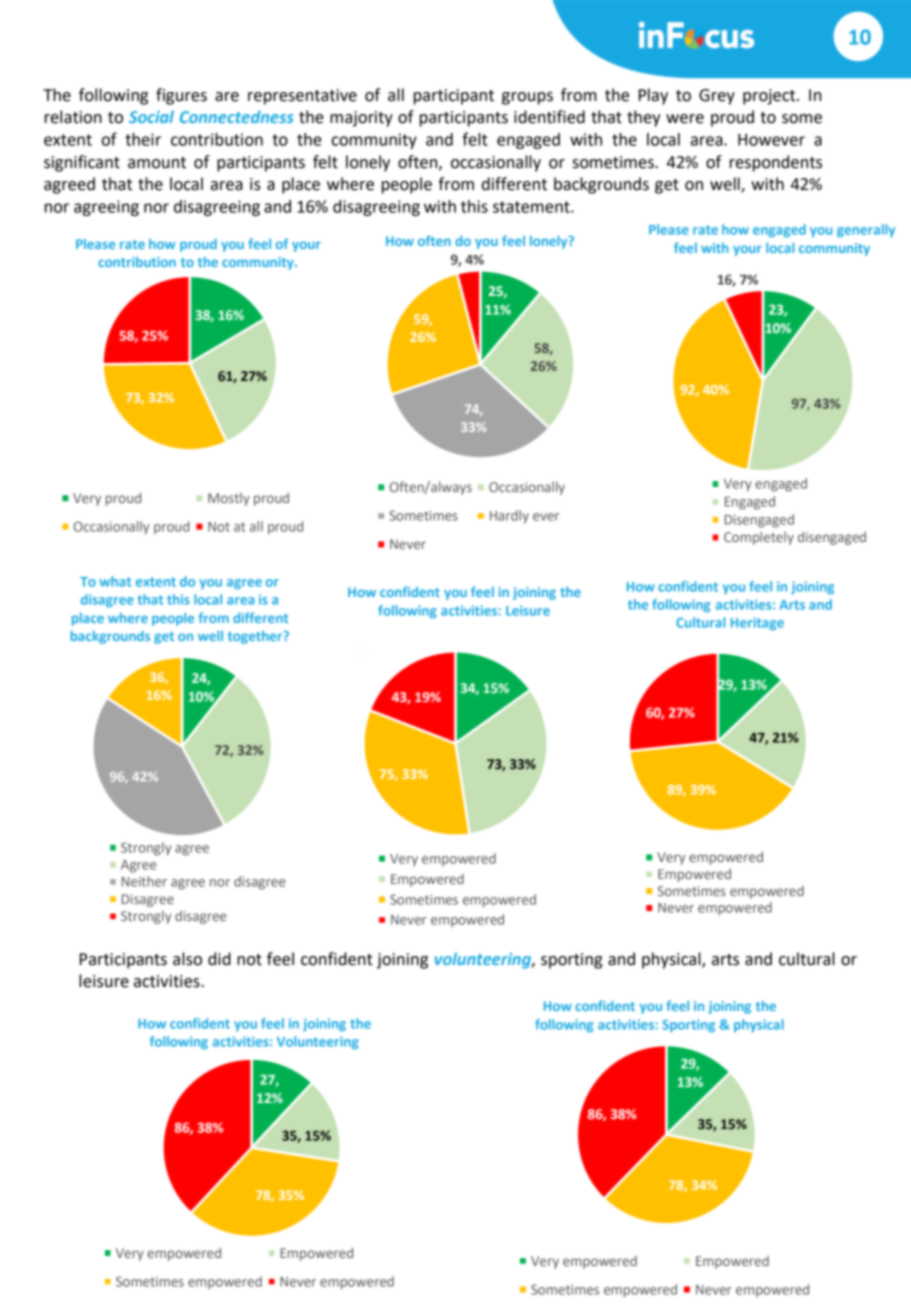 The image size is (911, 1316). What do you see at coordinates (527, 98) in the screenshot?
I see `groups` at bounding box center [527, 98].
